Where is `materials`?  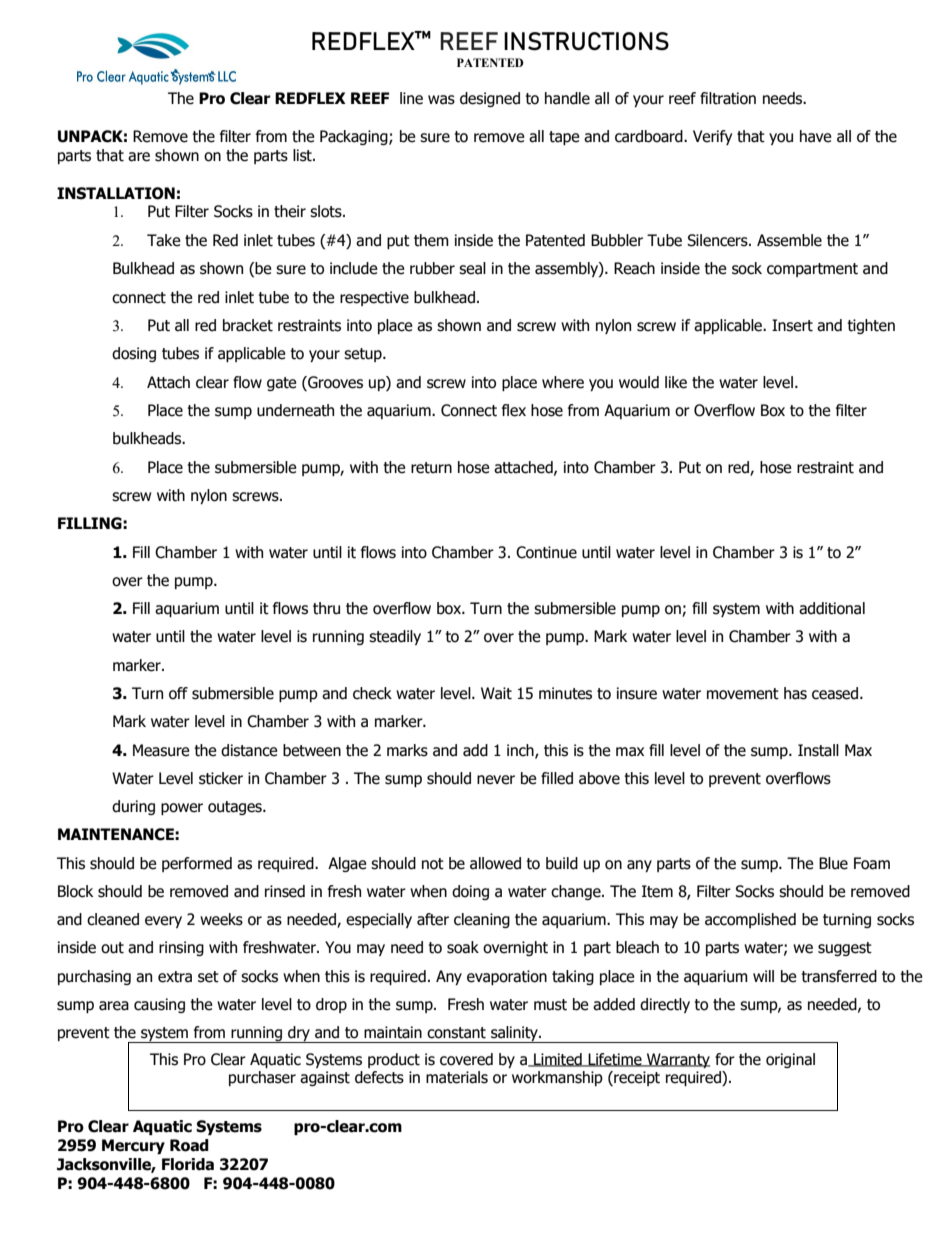
materials is located at coordinates (457, 1077).
